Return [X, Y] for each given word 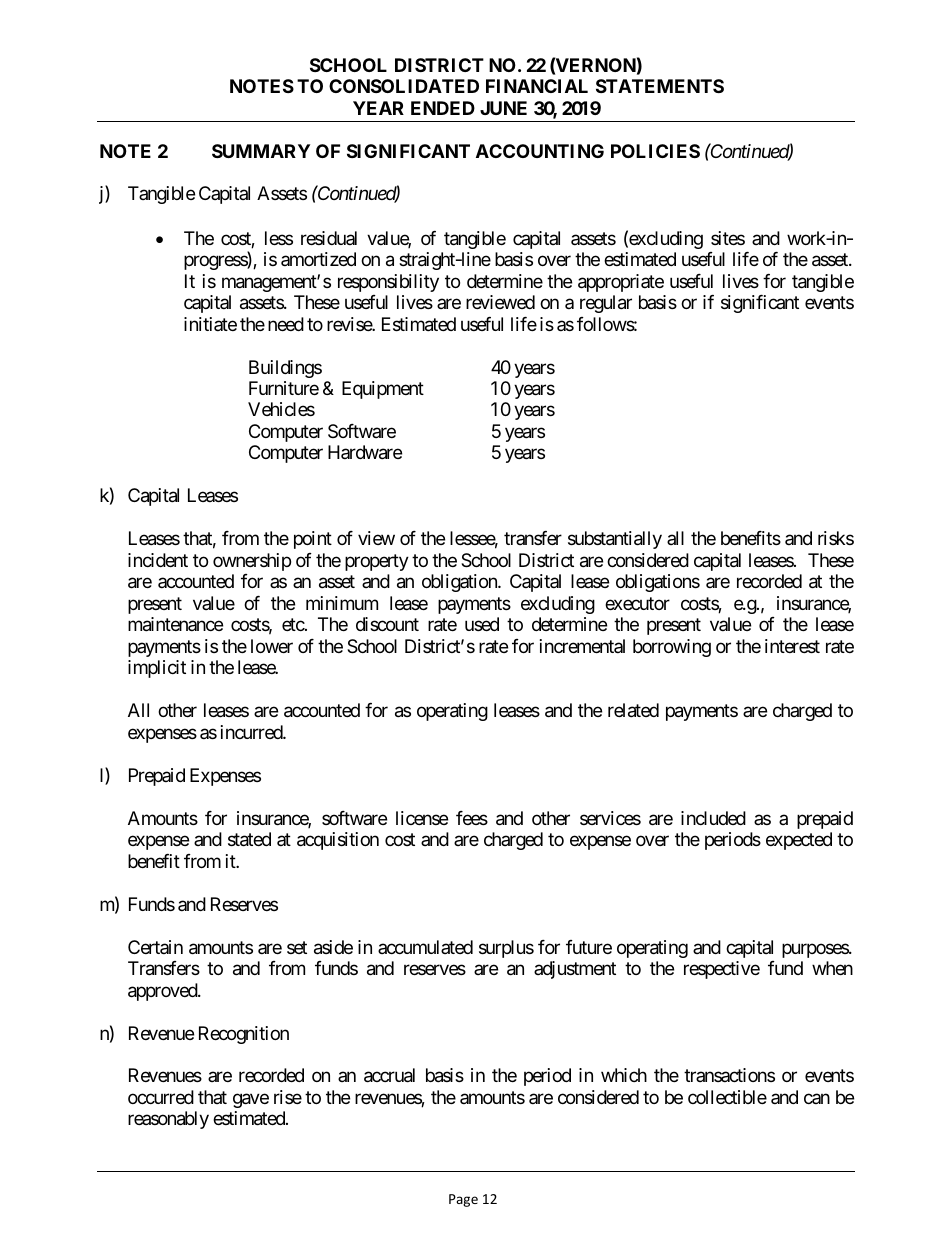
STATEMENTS [660, 86]
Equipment [383, 390]
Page [463, 1200]
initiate [210, 324]
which [624, 1075]
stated [249, 839]
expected [799, 841]
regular [606, 304]
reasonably [168, 1120]
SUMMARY [261, 151]
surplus [506, 949]
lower [272, 646]
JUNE [503, 108]
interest [792, 646]
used [482, 624]
